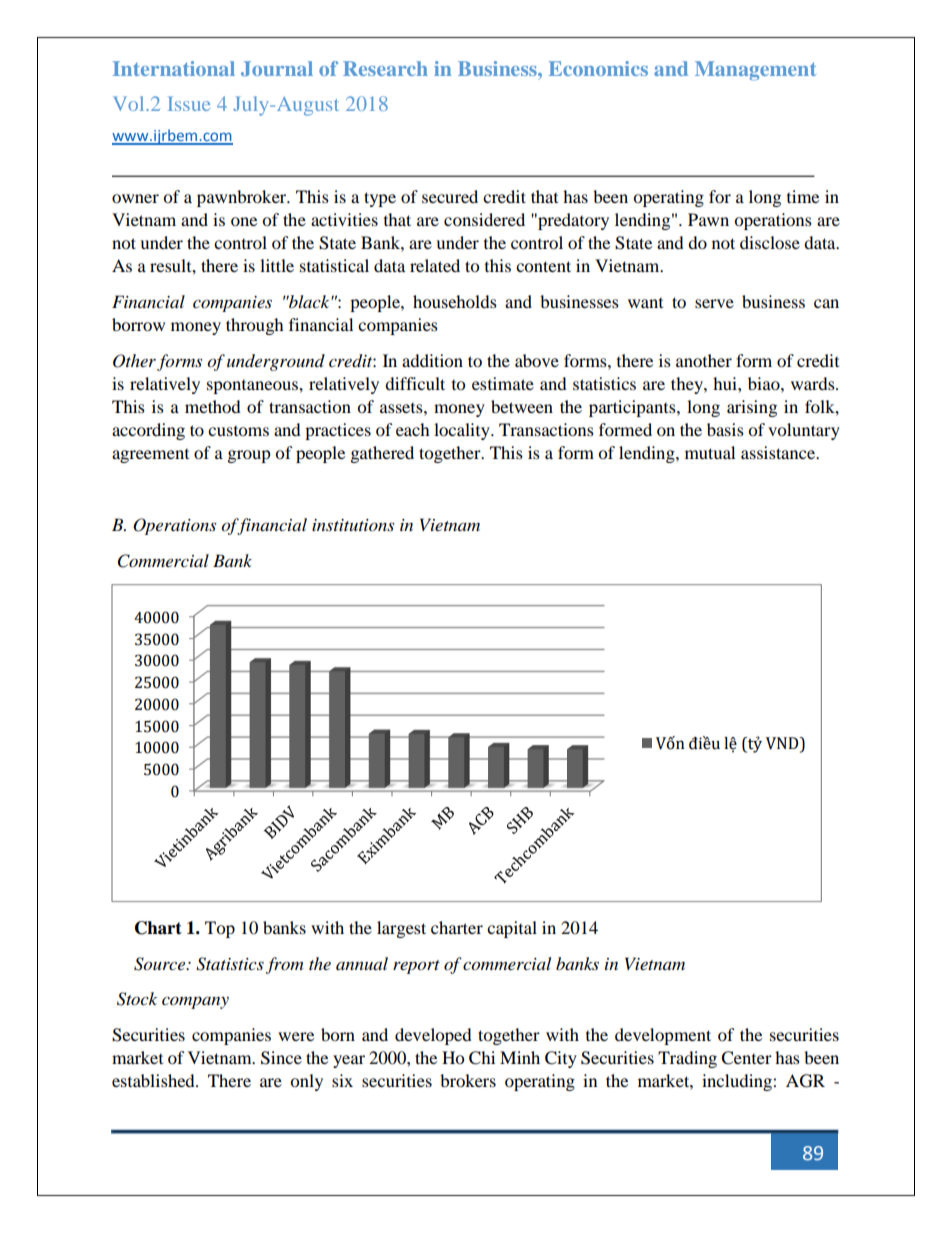 The width and height of the screenshot is (952, 1233). What do you see at coordinates (663, 1036) in the screenshot?
I see `development` at bounding box center [663, 1036].
